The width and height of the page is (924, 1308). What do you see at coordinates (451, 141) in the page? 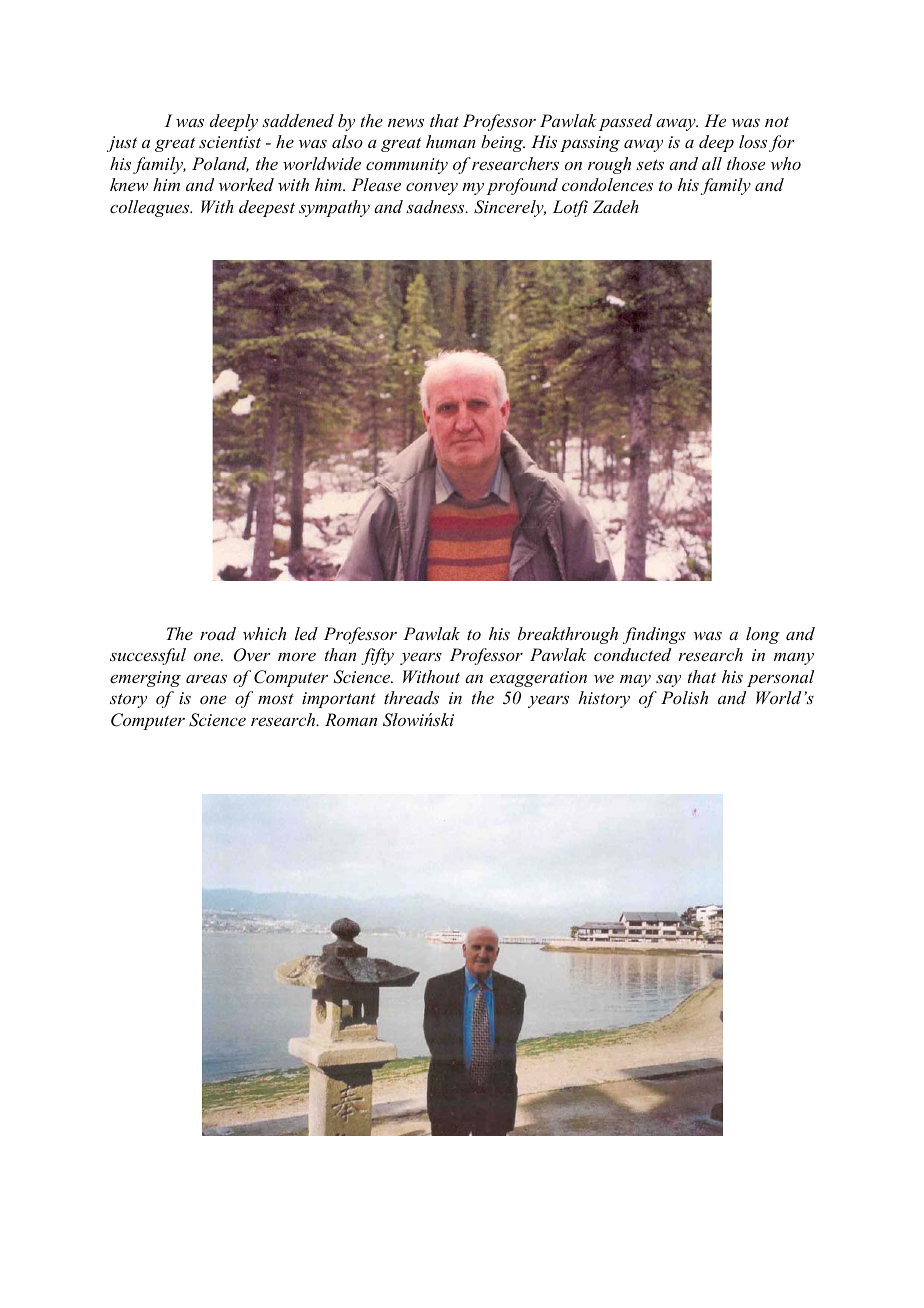
I see `human` at bounding box center [451, 141].
